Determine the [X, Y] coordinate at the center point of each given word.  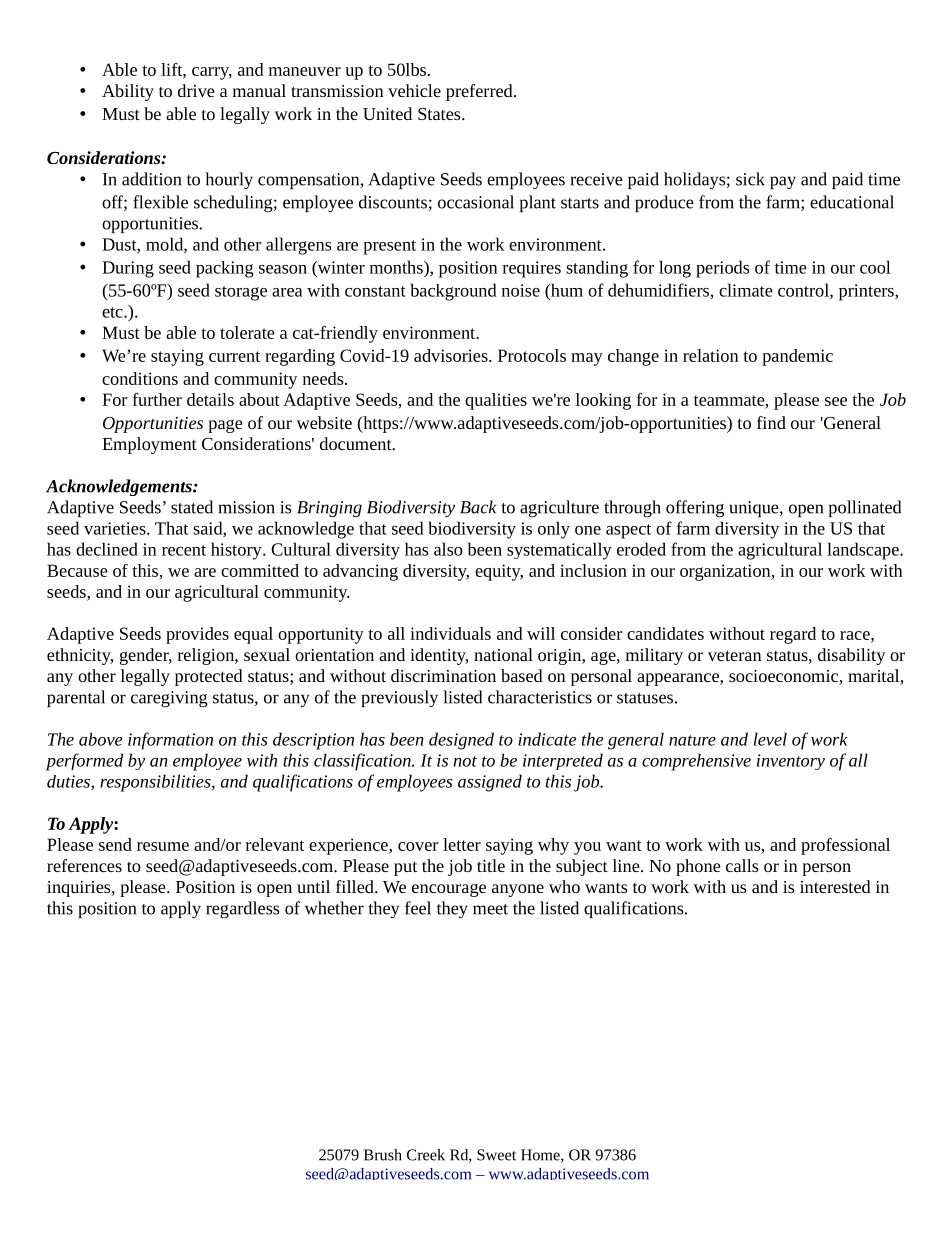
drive [196, 90]
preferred [480, 92]
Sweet [496, 1155]
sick [750, 179]
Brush [383, 1155]
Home [541, 1156]
